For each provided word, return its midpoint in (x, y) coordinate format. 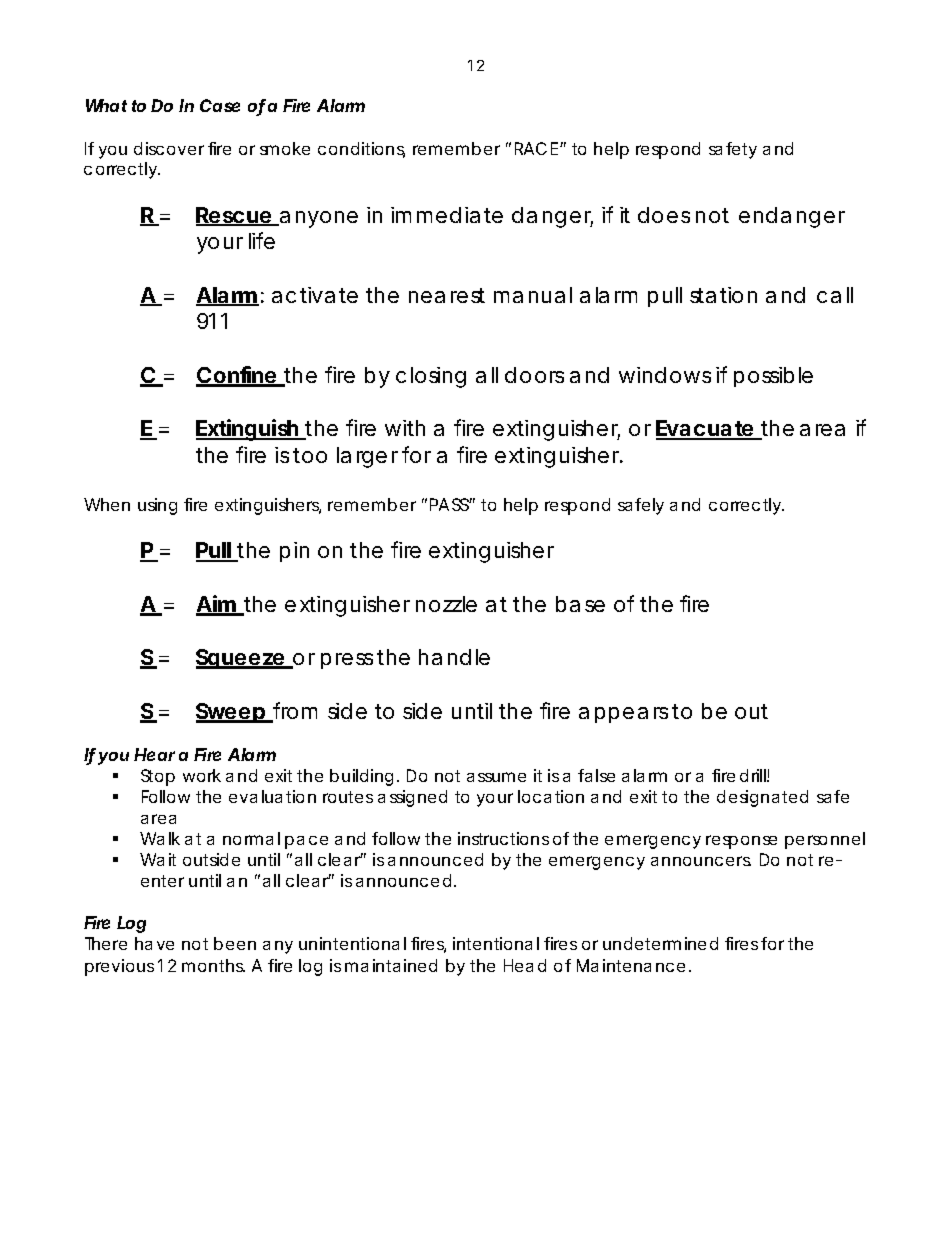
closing (431, 377)
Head (525, 965)
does (664, 215)
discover (169, 148)
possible (773, 377)
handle (454, 657)
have (154, 943)
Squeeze (240, 659)
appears (623, 715)
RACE (536, 148)
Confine (236, 376)
